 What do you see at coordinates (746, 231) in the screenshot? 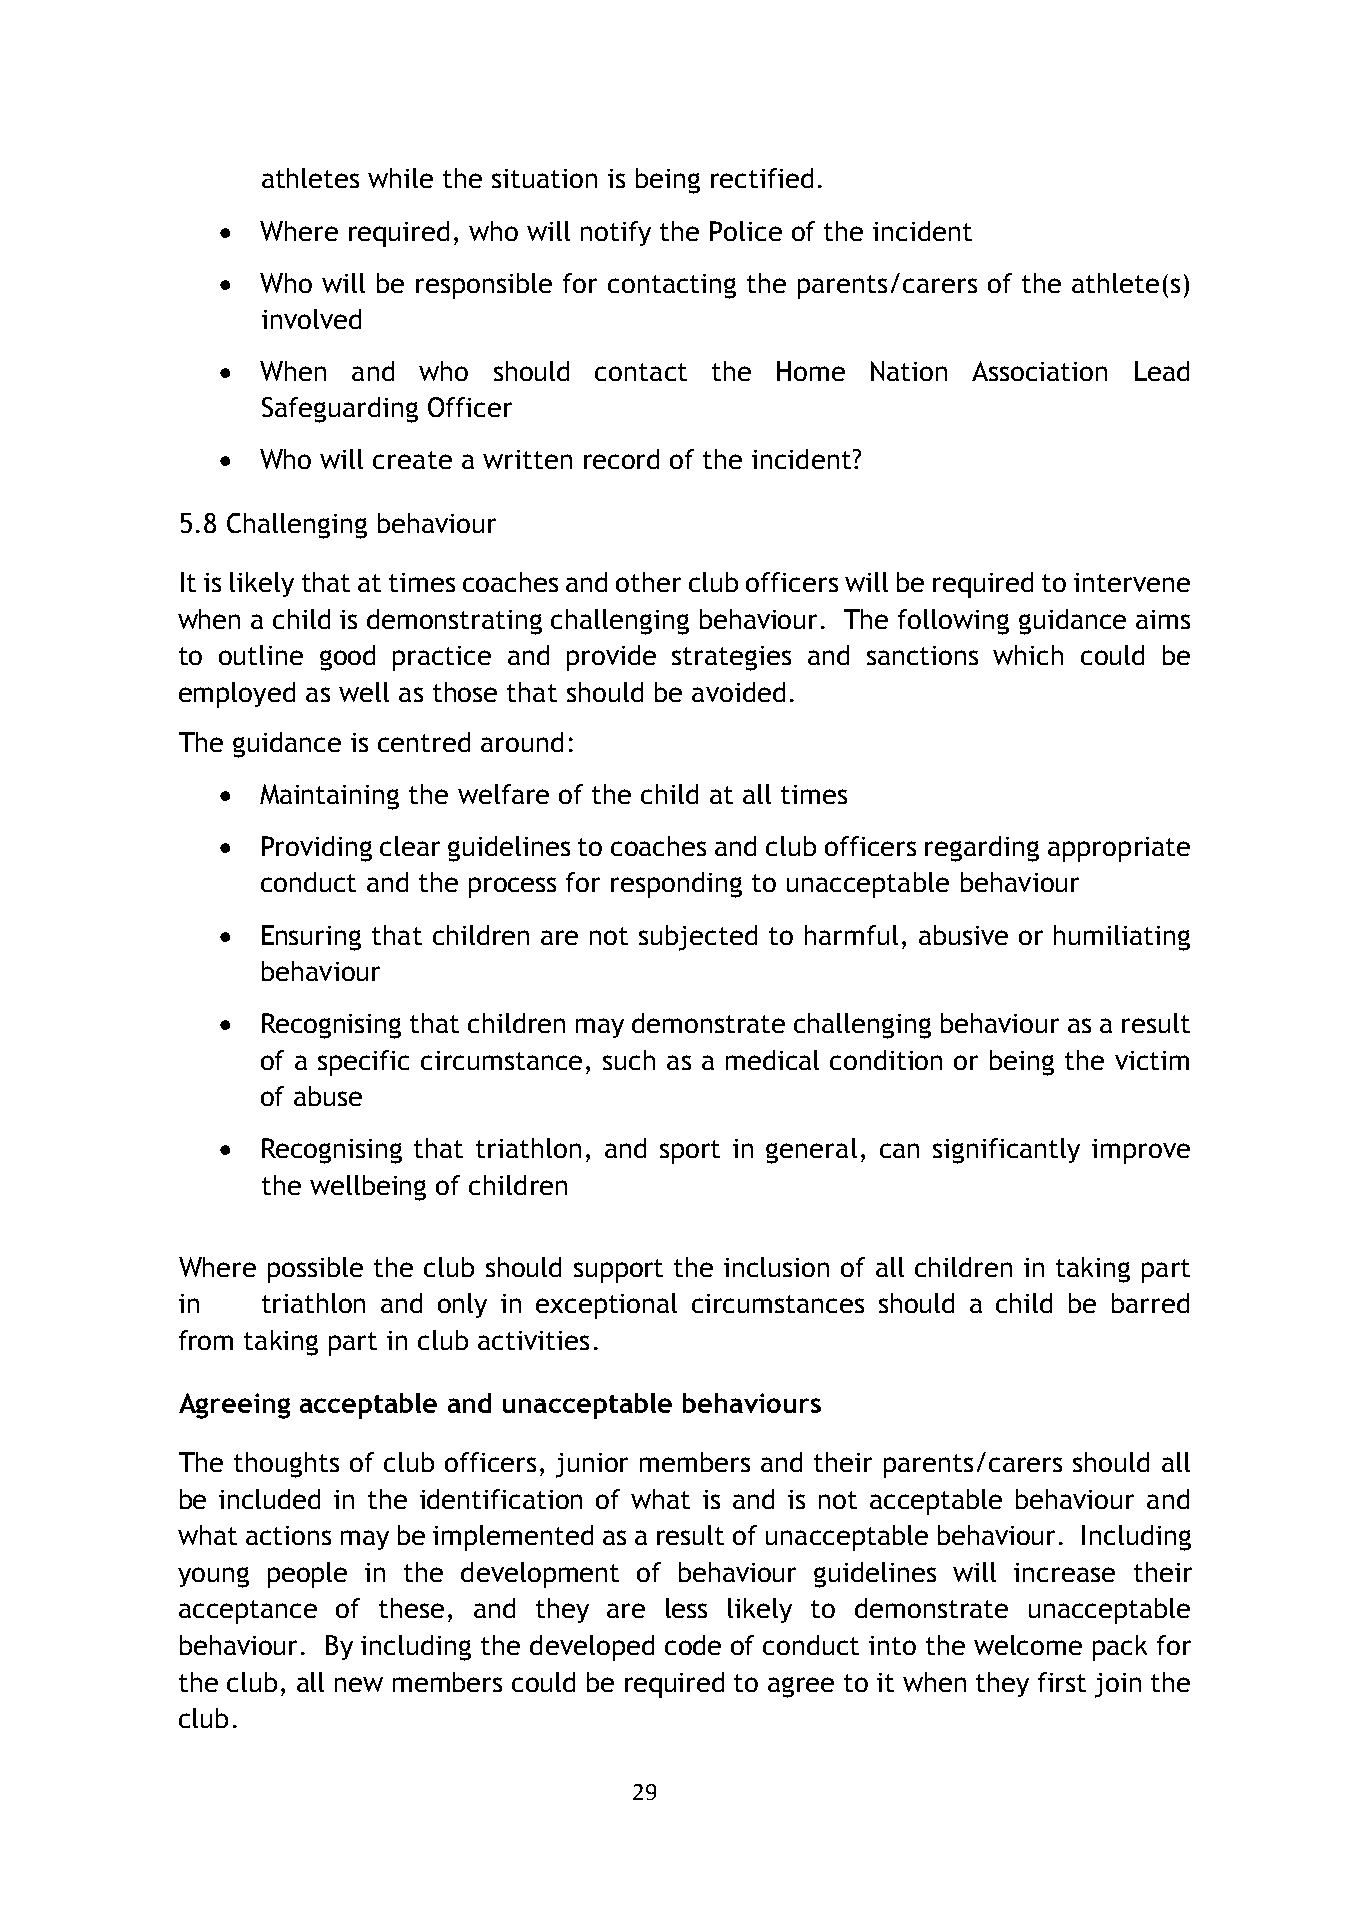
I see `Police` at bounding box center [746, 231].
